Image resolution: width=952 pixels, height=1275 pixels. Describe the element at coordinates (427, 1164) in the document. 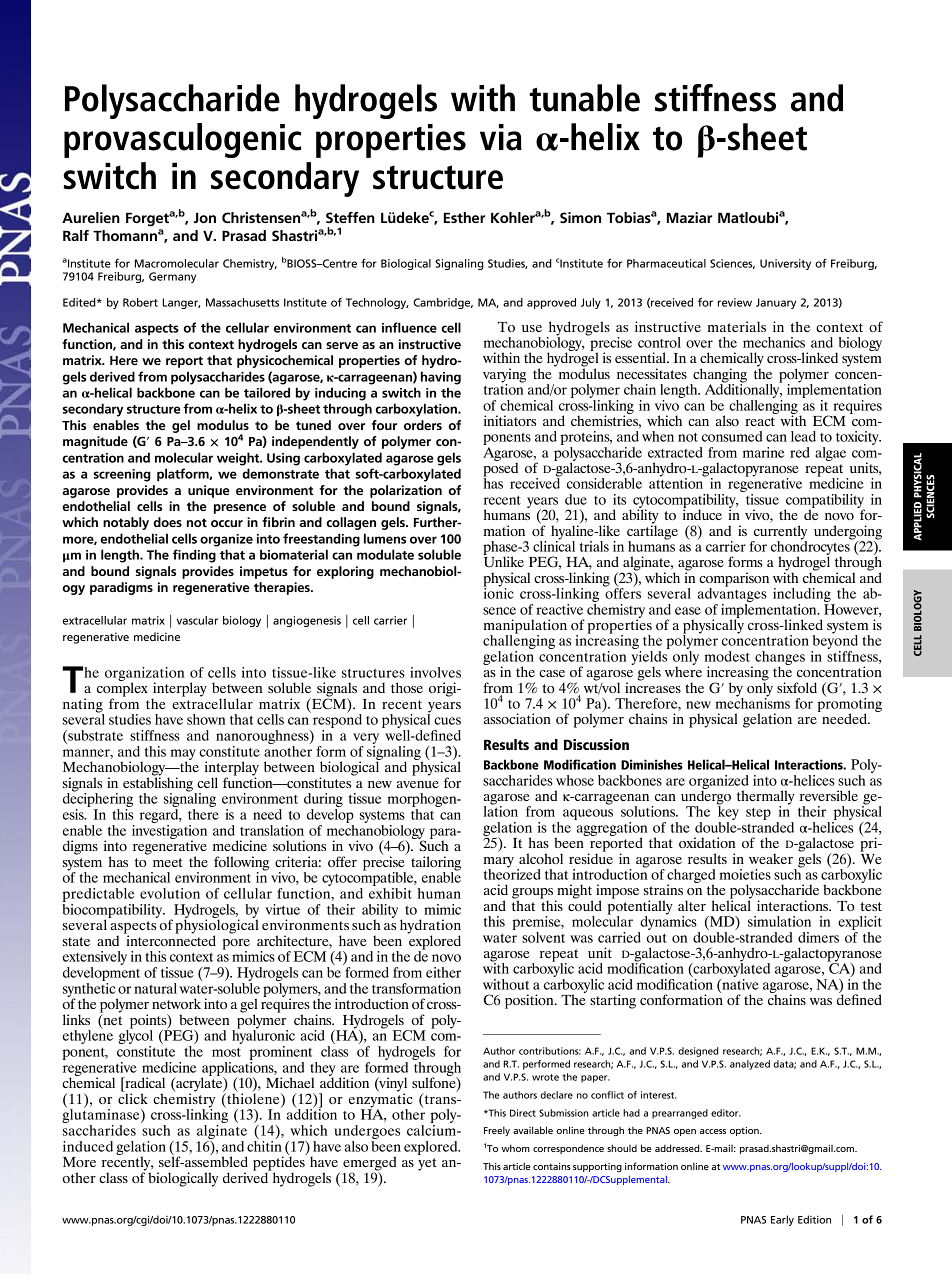

I see `yet` at that location.
